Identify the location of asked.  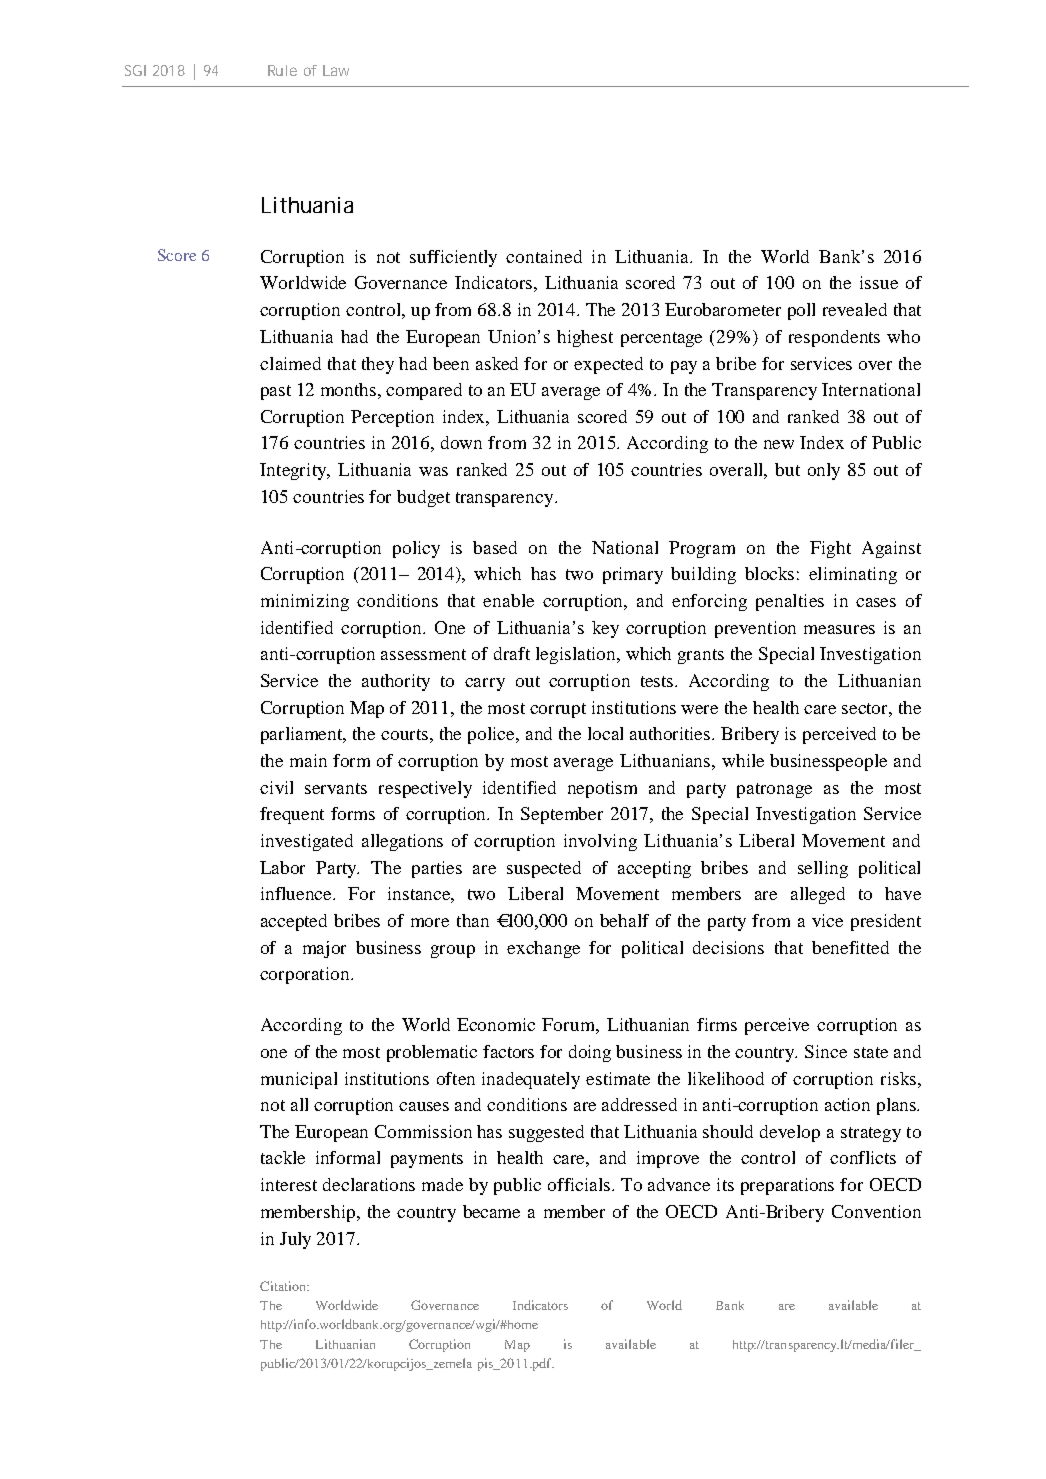
(497, 363).
